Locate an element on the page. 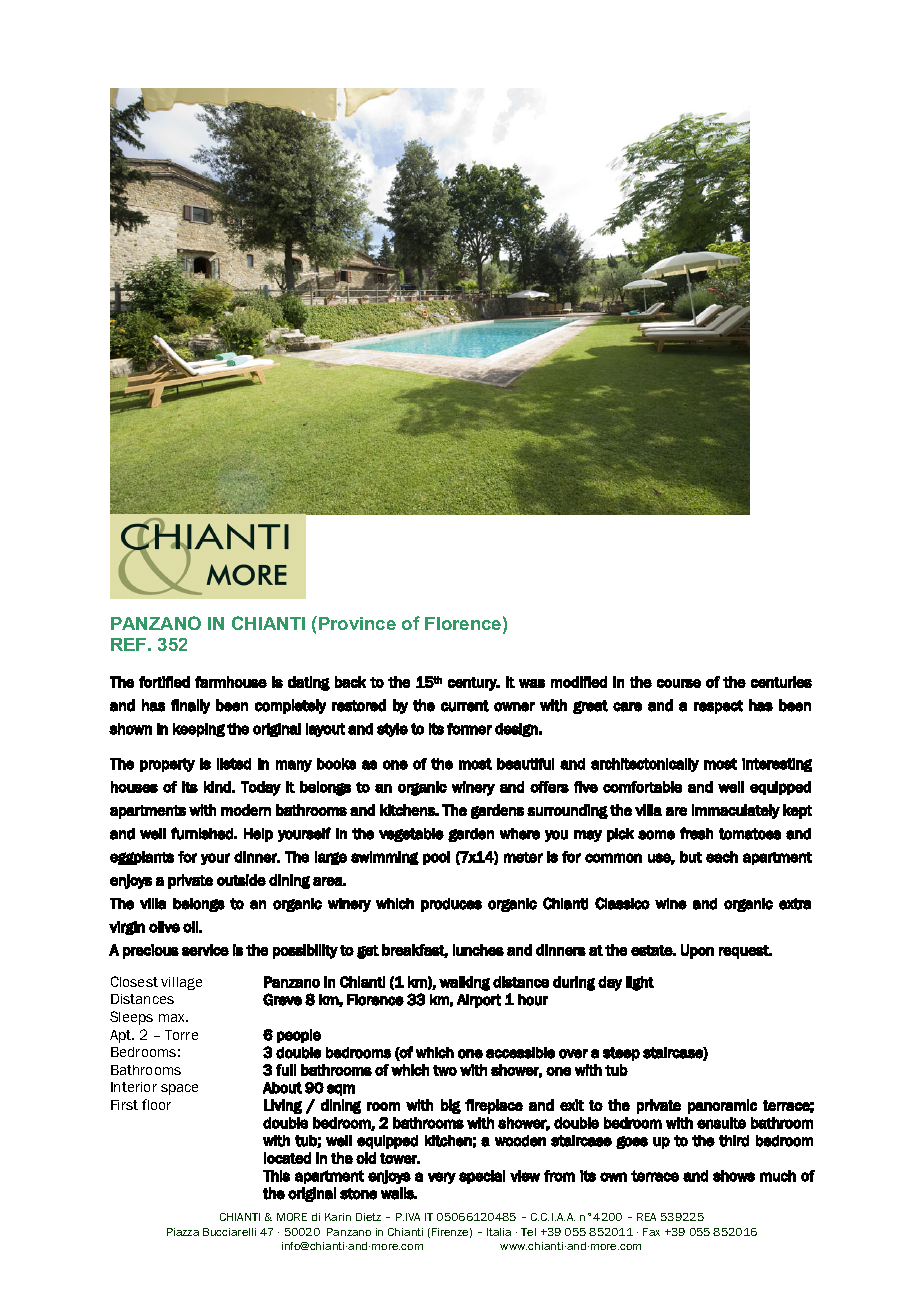  Piazza is located at coordinates (183, 1232).
